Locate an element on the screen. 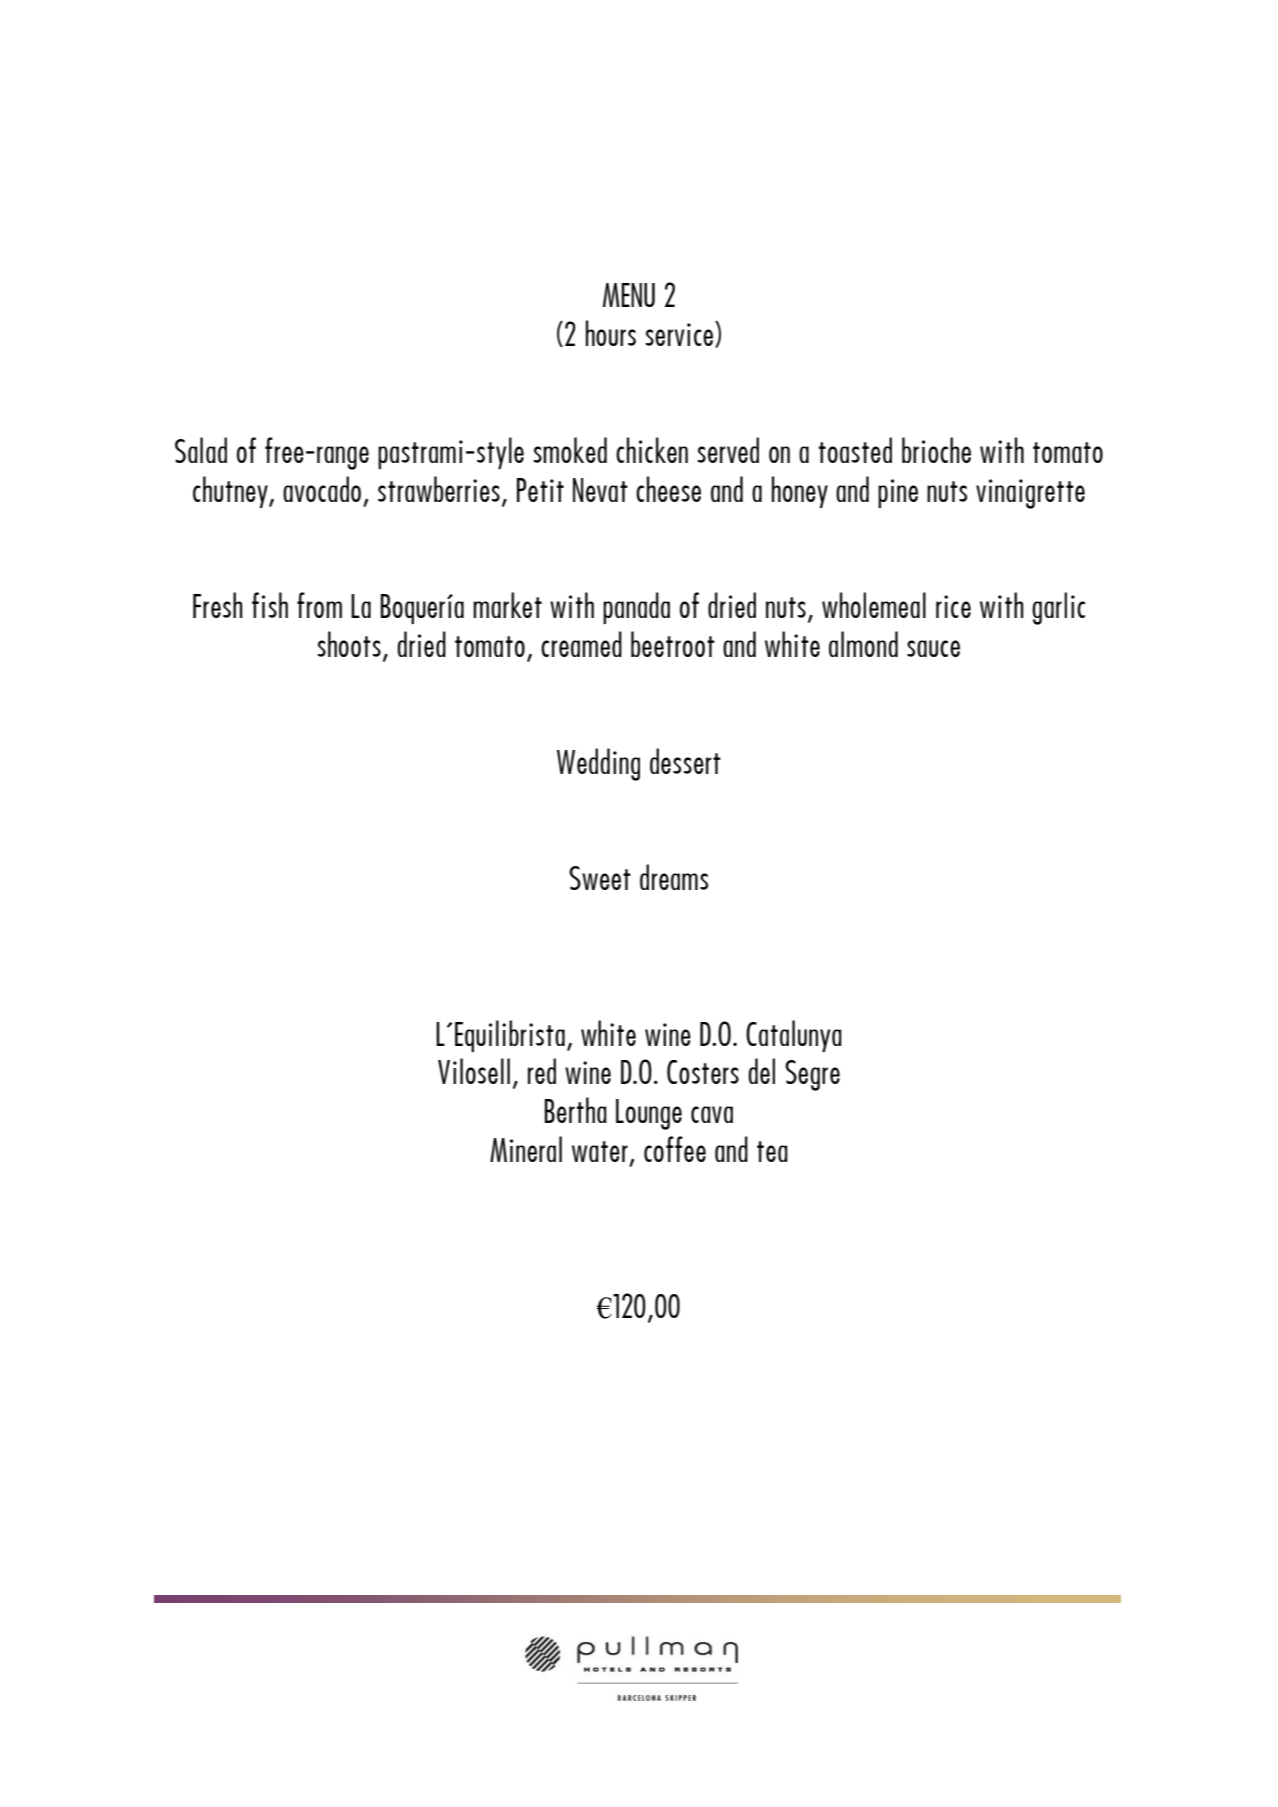 The width and height of the screenshot is (1278, 1807). creamed is located at coordinates (581, 644).
